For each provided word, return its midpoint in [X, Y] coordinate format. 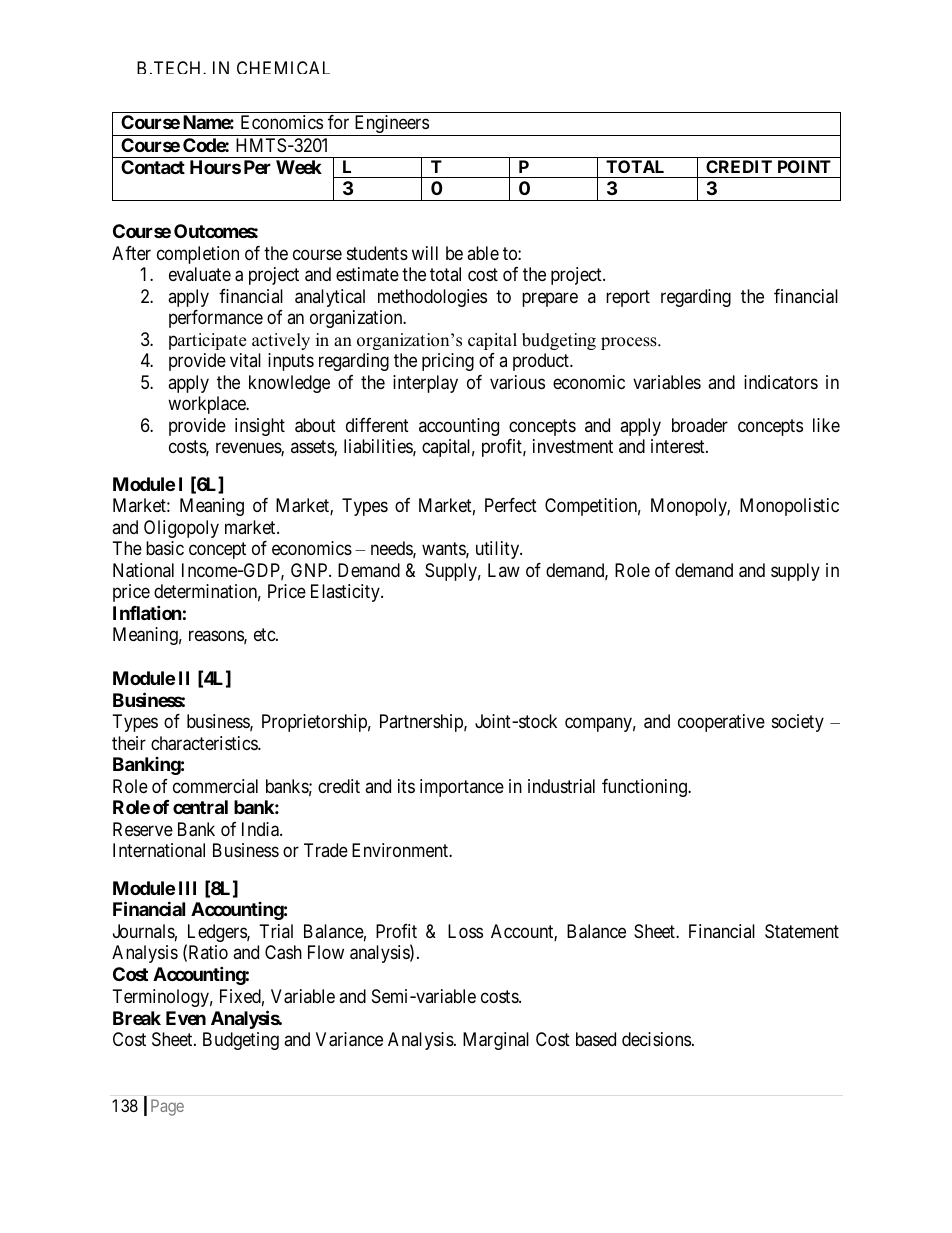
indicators [781, 382]
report [628, 298]
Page [167, 1107]
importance [462, 788]
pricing [448, 362]
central [200, 807]
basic [165, 548]
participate [207, 341]
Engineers [391, 125]
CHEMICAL [283, 67]
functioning [645, 788]
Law [504, 570]
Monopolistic [789, 507]
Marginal [496, 1041]
